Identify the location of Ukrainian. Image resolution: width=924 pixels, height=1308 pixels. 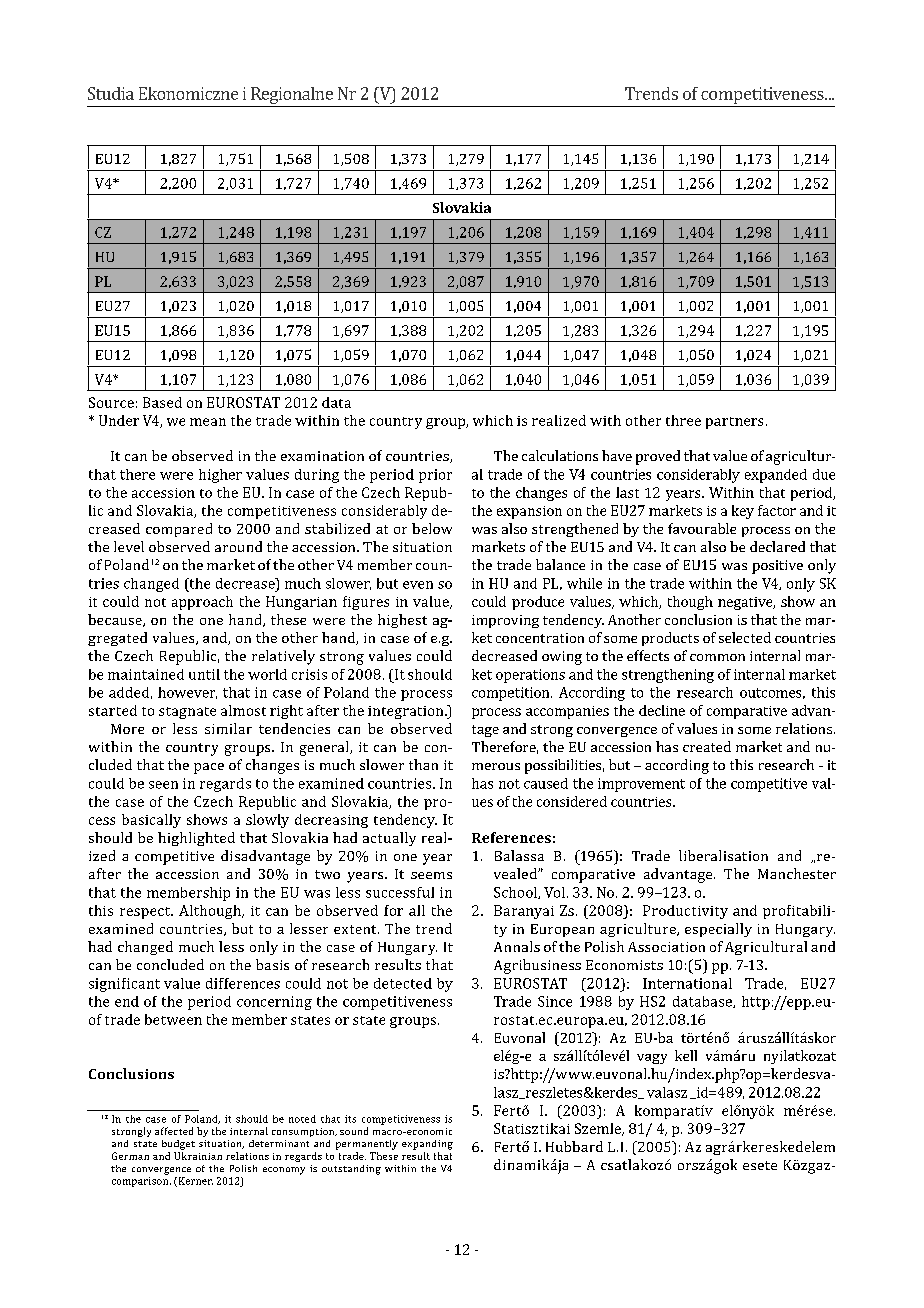
(198, 1156).
